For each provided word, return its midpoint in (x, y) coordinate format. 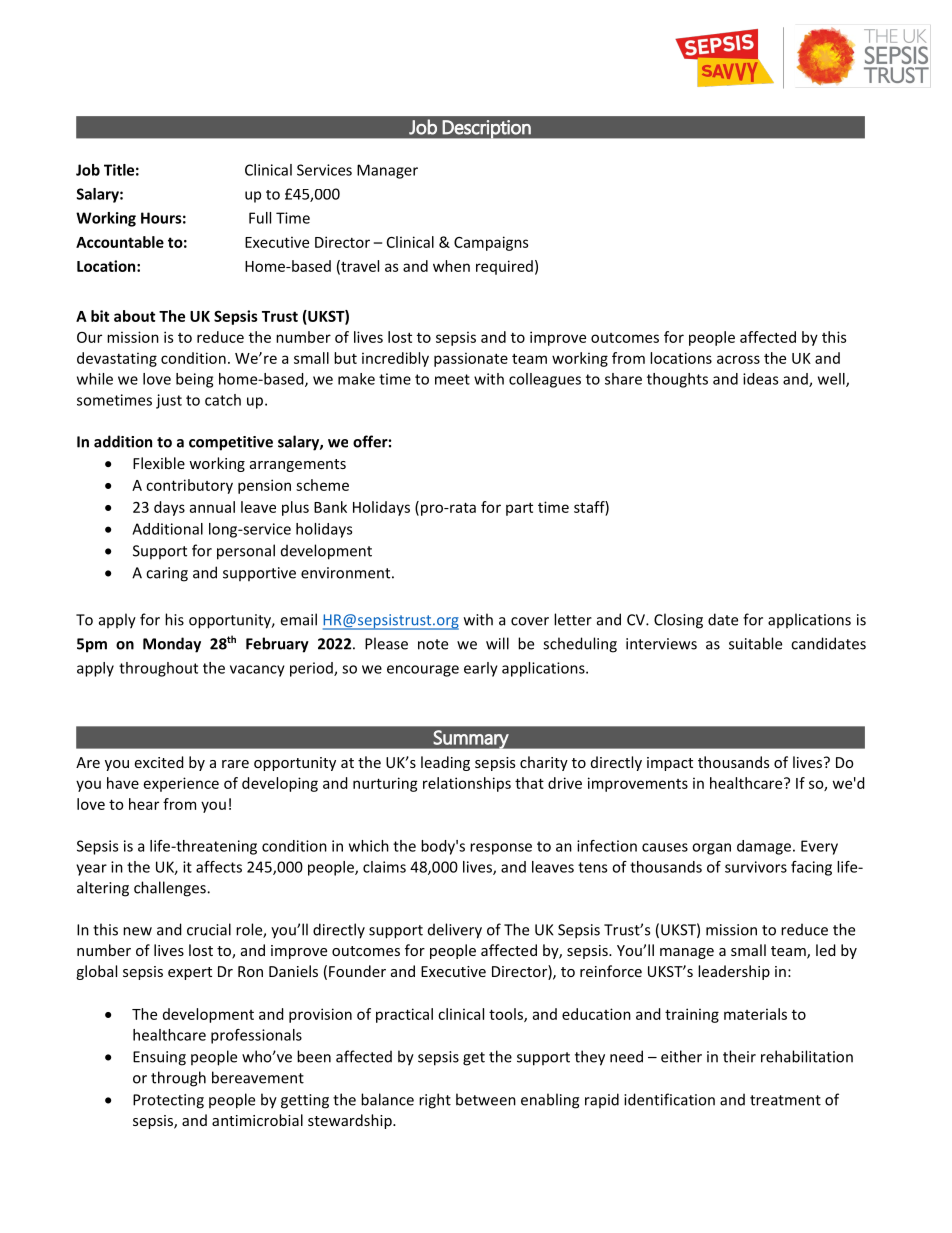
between (486, 1099)
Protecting (168, 1101)
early (481, 669)
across (738, 359)
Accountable (120, 242)
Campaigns (491, 243)
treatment (785, 1100)
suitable (755, 643)
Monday (172, 645)
